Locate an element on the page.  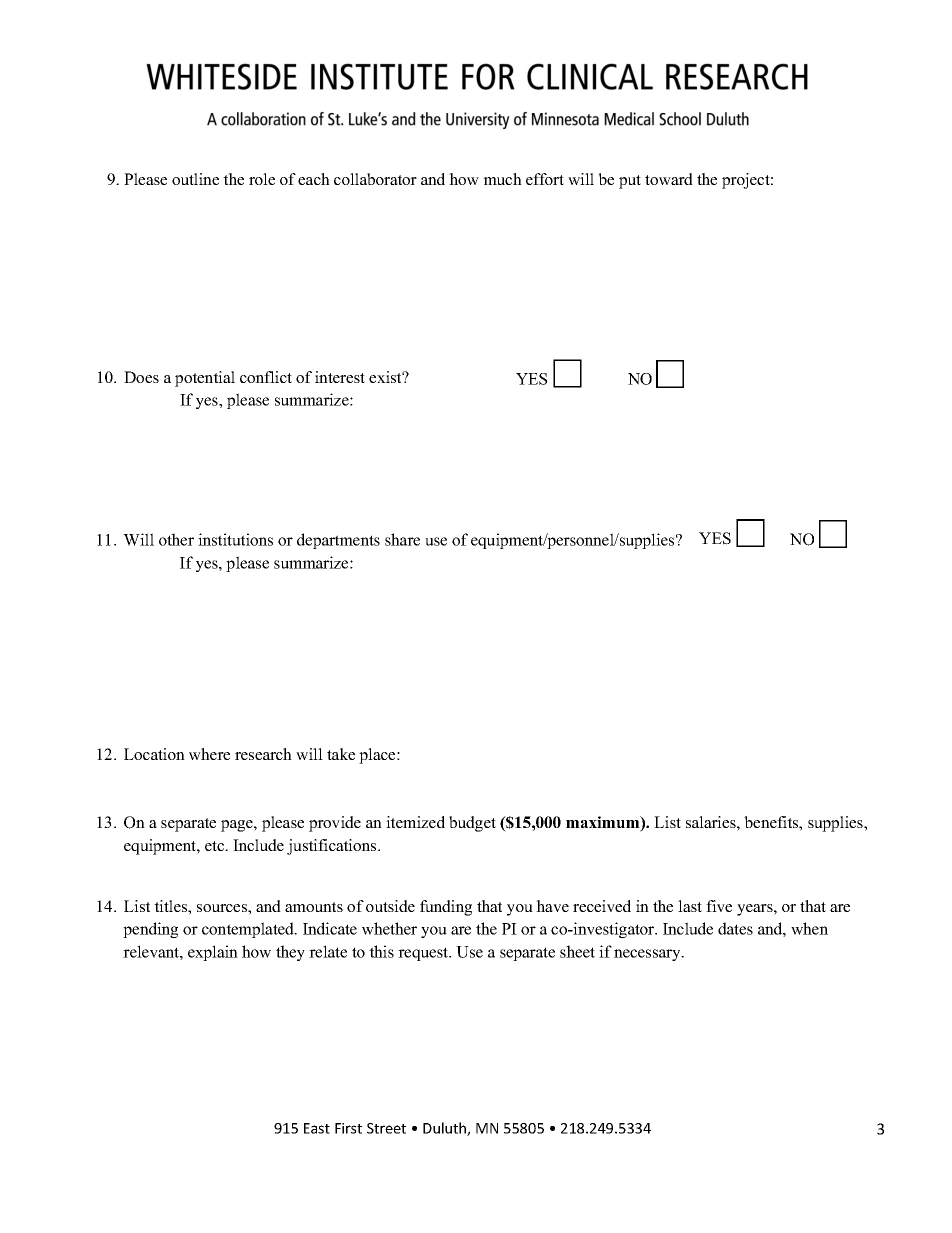
potential is located at coordinates (205, 379).
